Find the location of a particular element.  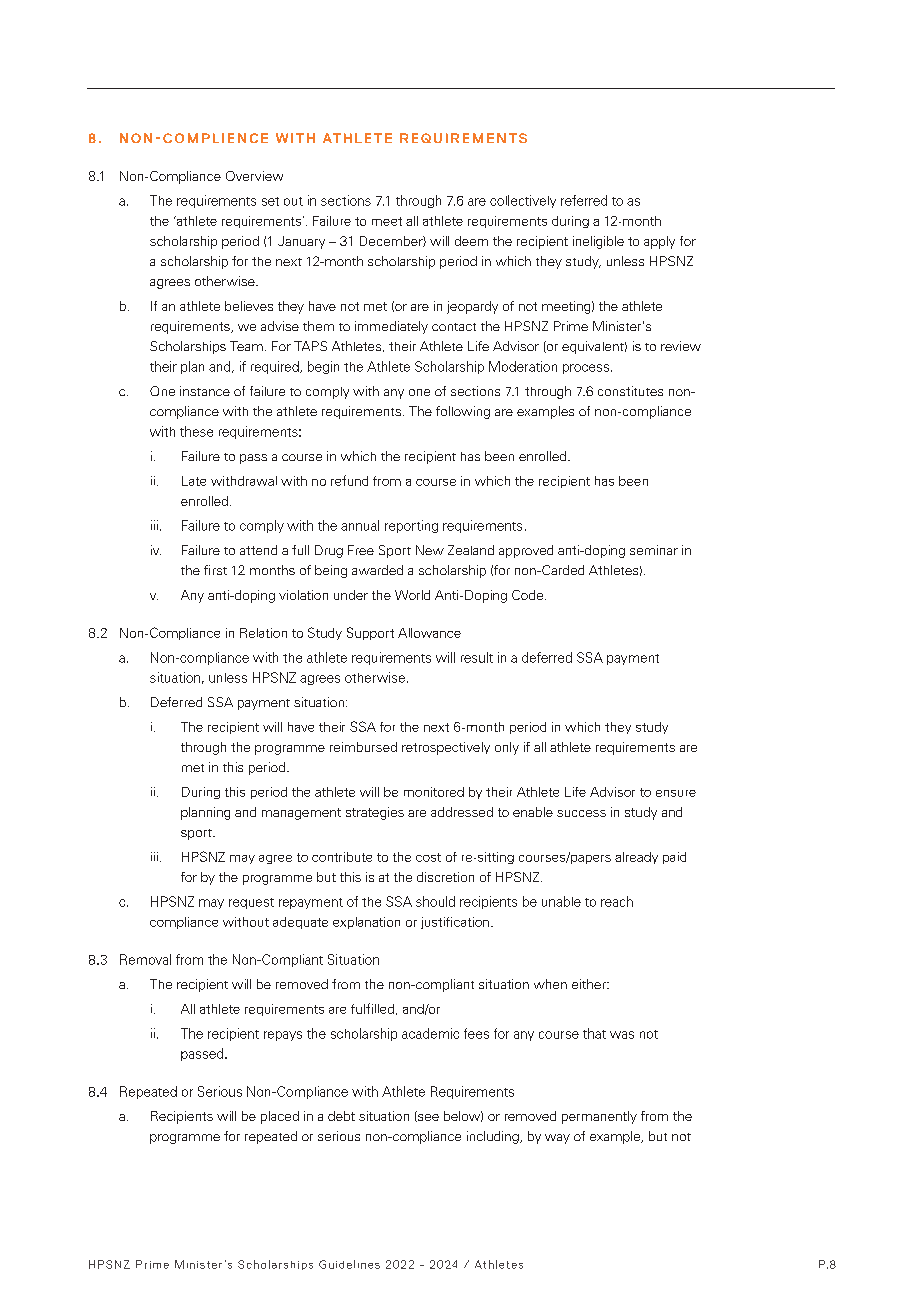

constitutes is located at coordinates (630, 391).
